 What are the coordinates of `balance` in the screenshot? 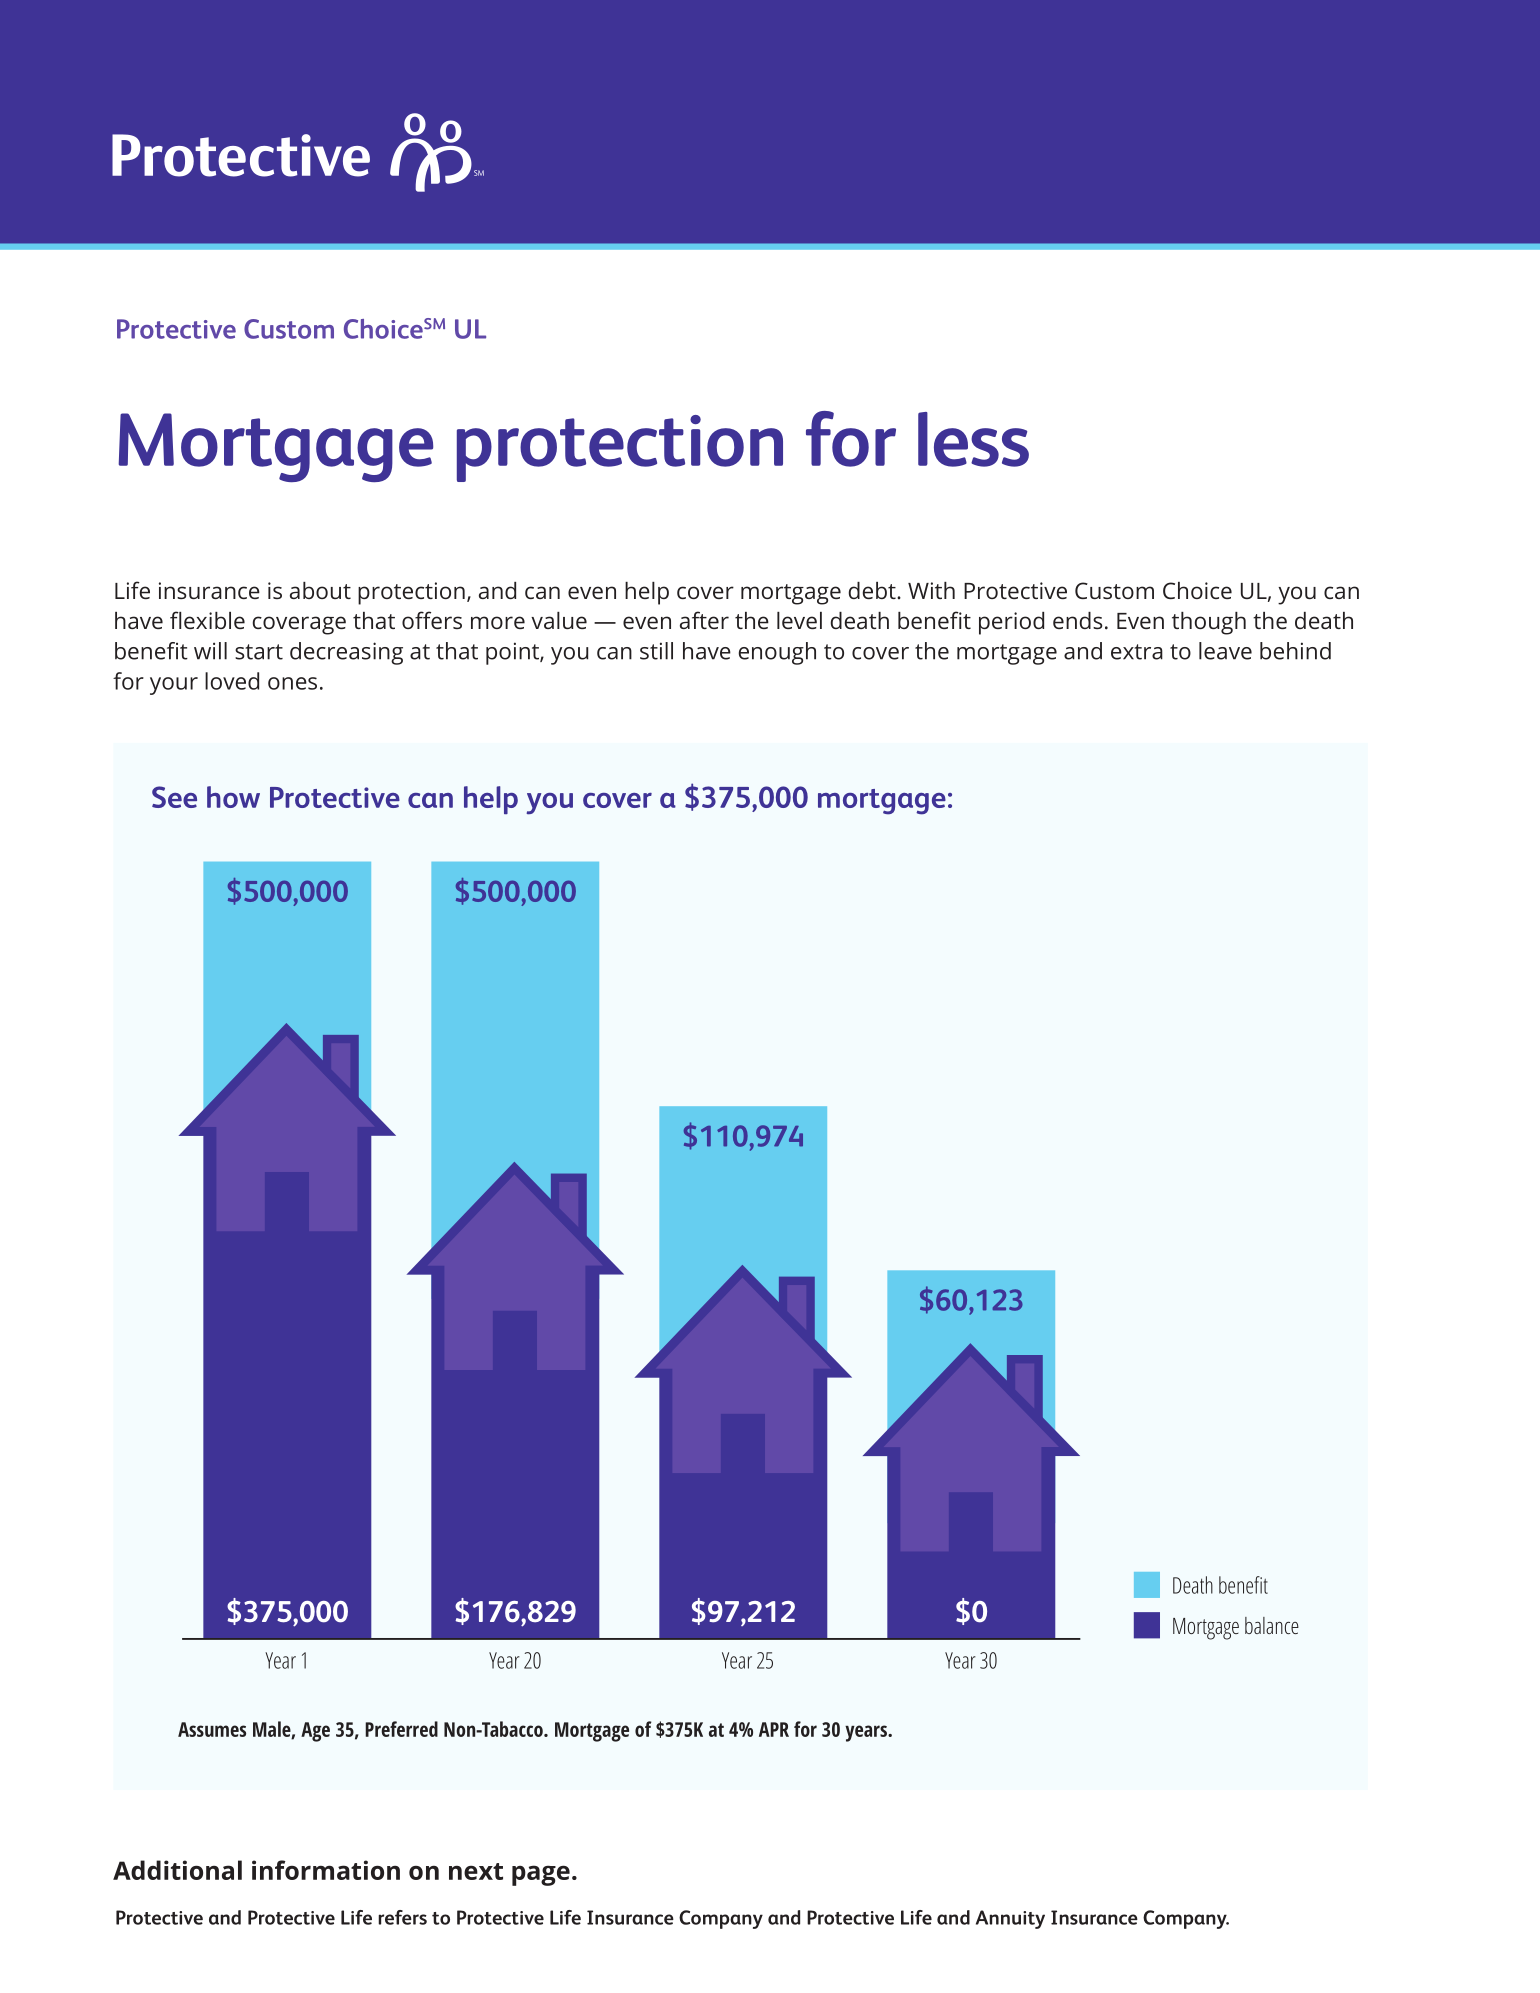 It's located at (1272, 1625).
